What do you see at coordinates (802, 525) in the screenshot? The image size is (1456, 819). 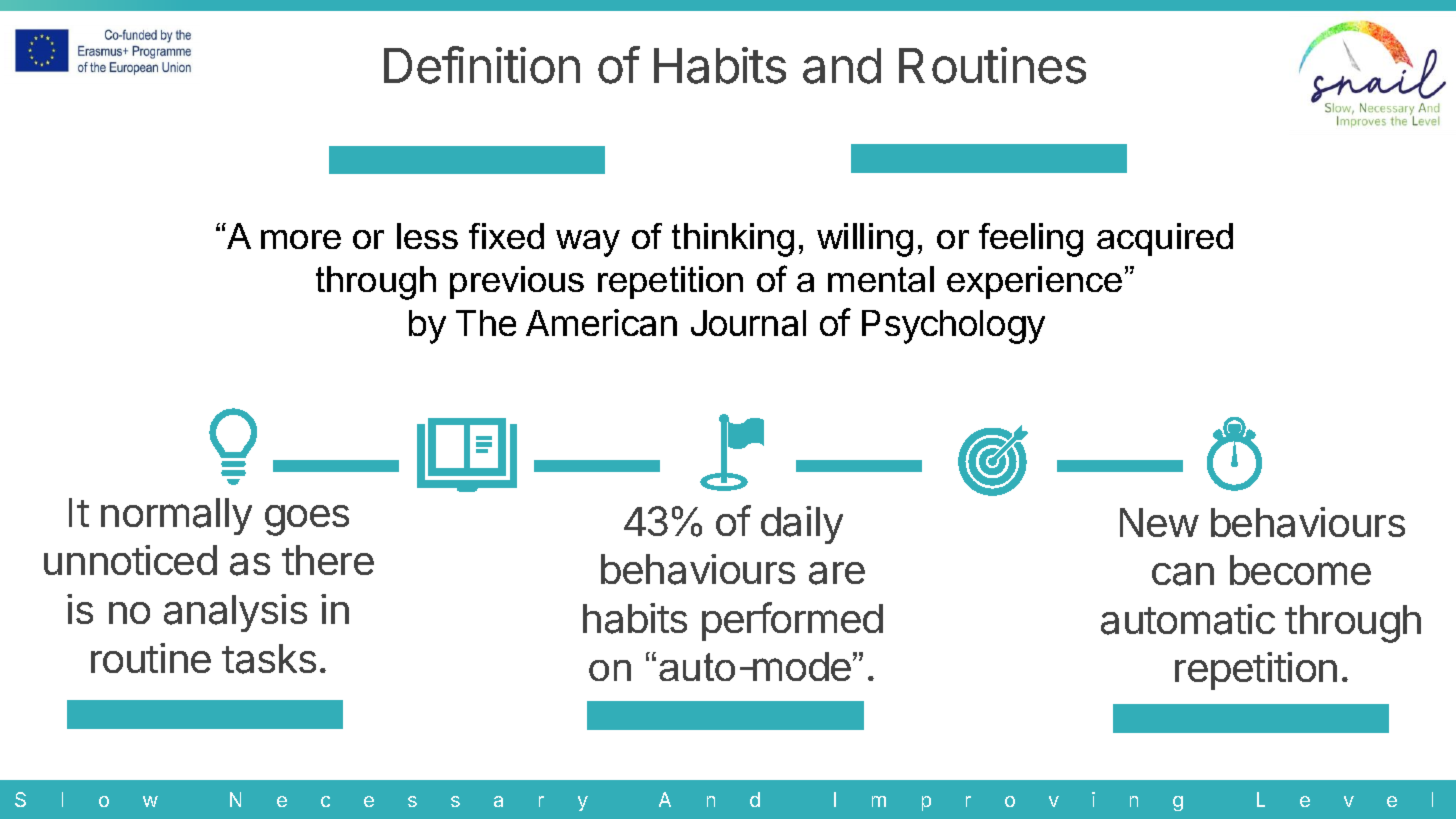 I see `daily` at bounding box center [802, 525].
